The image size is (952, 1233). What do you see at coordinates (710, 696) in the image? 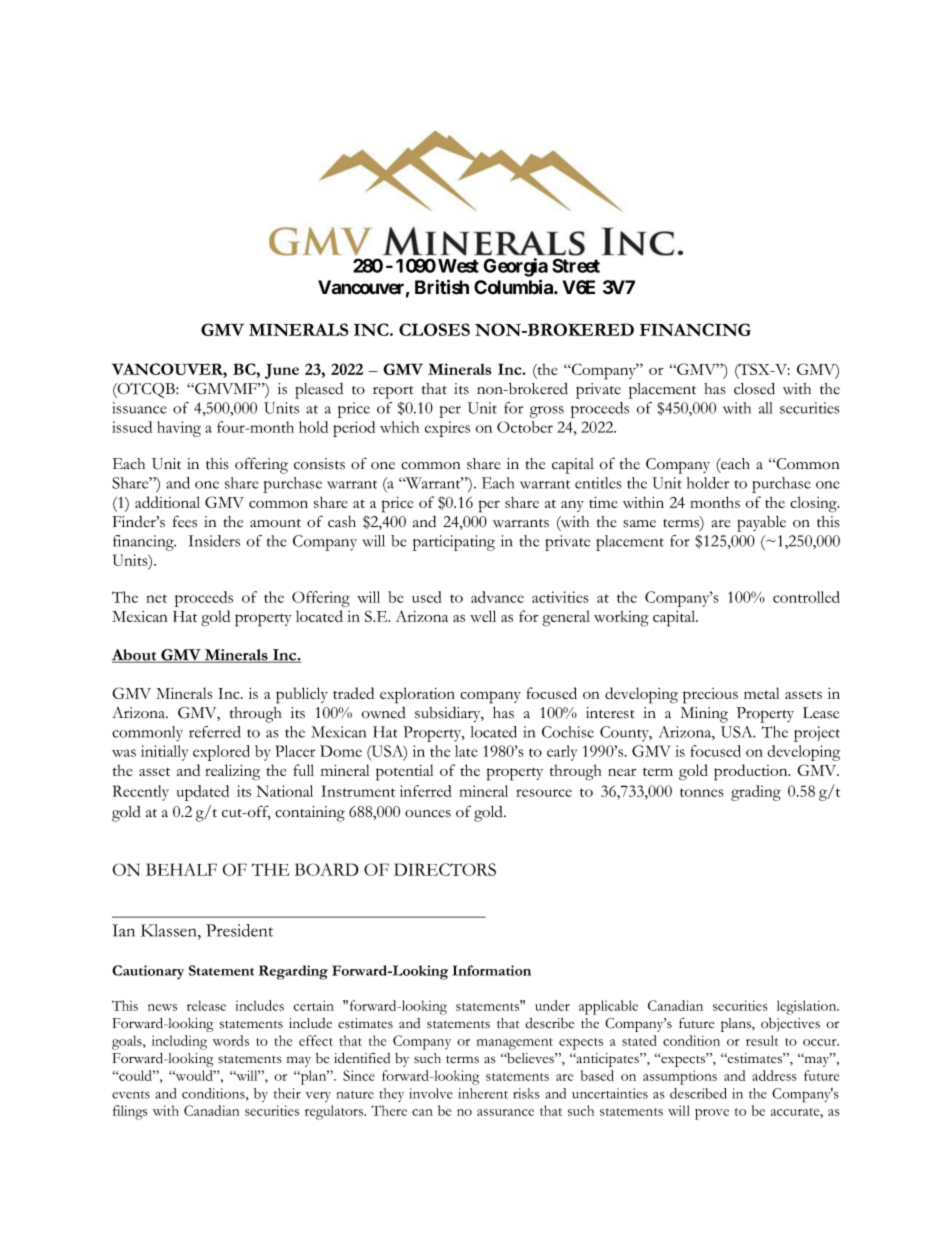
I see `precious` at bounding box center [710, 696].
